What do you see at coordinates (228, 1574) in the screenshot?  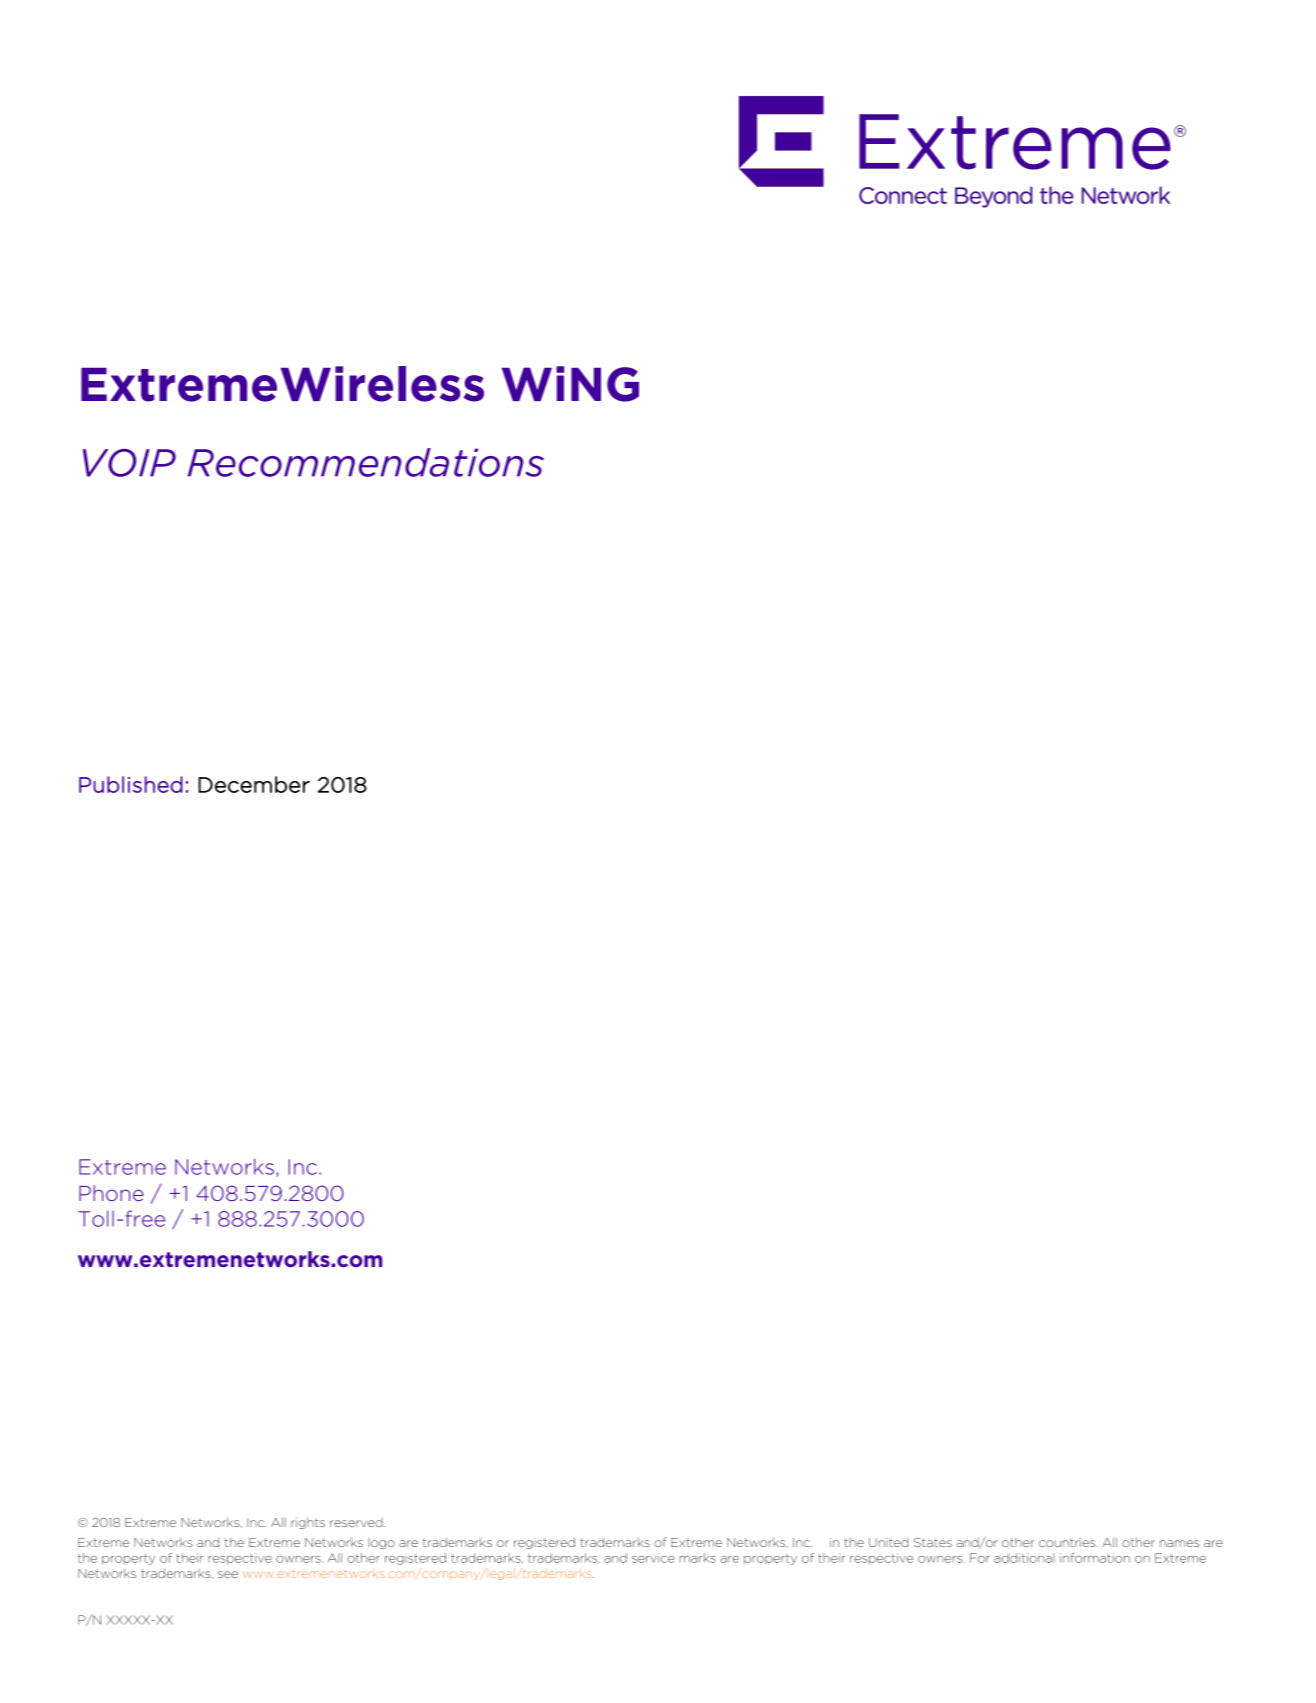 I see `see` at bounding box center [228, 1574].
